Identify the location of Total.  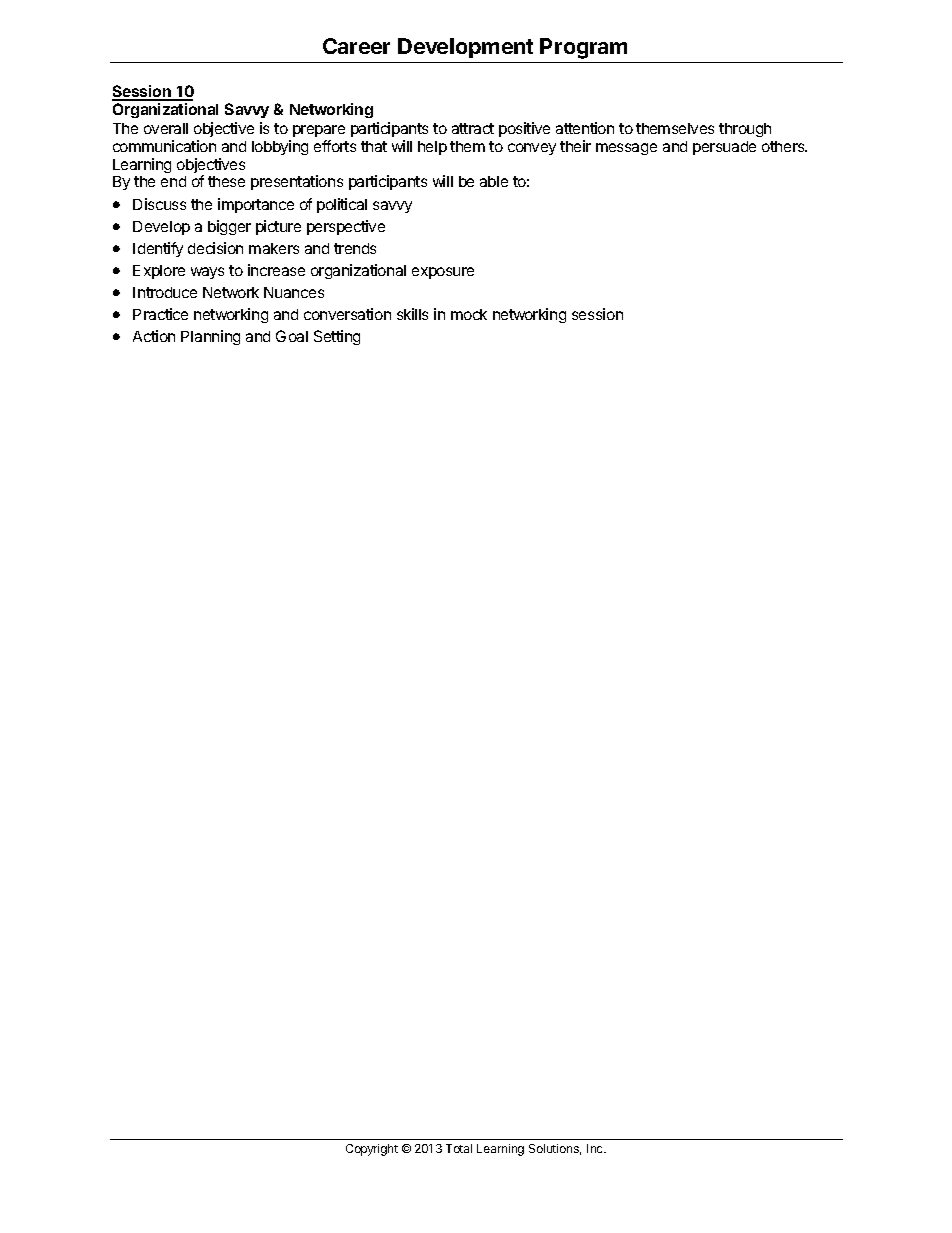
(459, 1148).
